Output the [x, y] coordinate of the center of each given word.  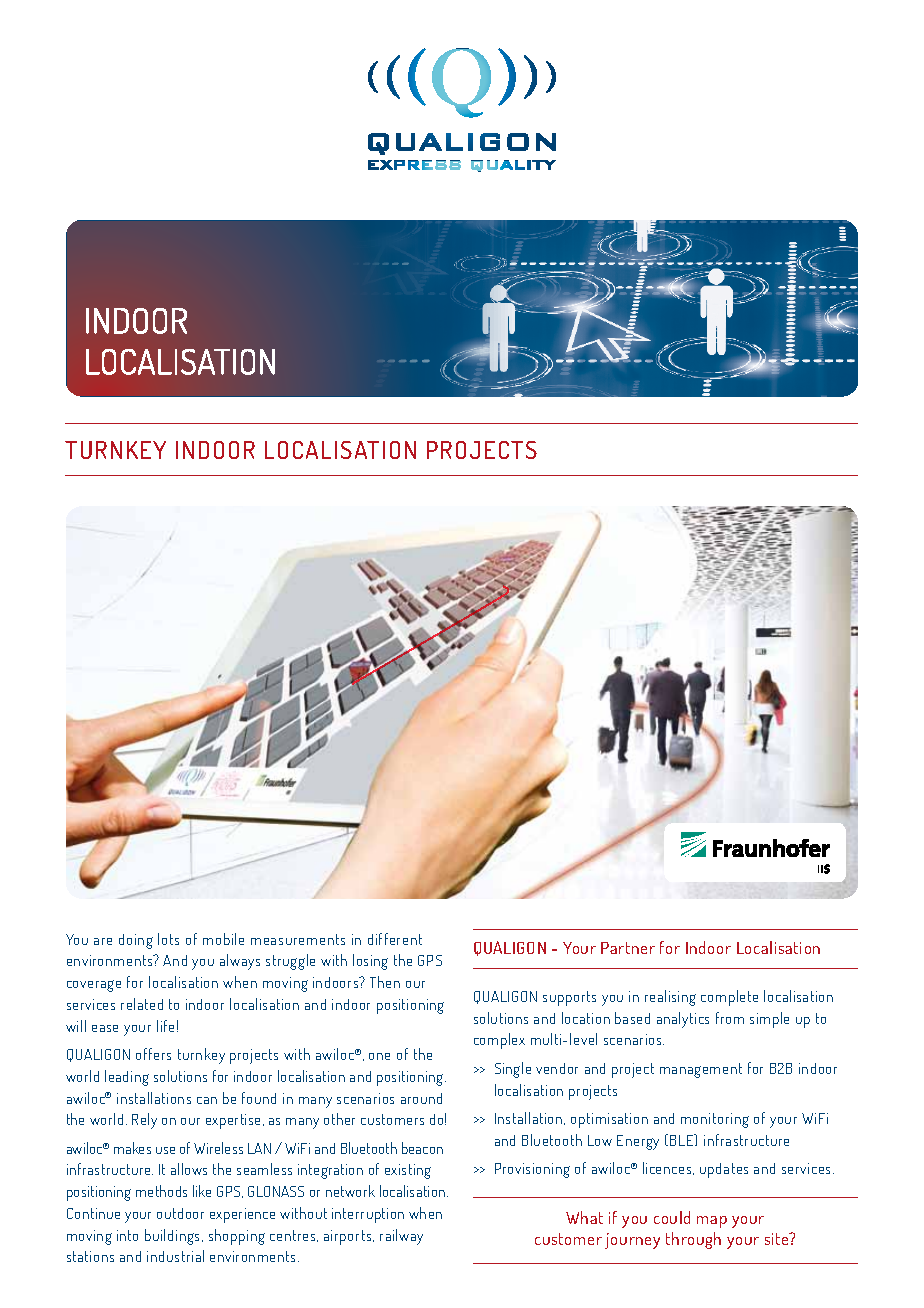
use [165, 1150]
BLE [683, 1140]
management [701, 1070]
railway [401, 1237]
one [379, 1056]
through [693, 1240]
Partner [628, 948]
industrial [175, 1256]
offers [153, 1054]
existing [408, 1171]
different [395, 939]
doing [136, 941]
